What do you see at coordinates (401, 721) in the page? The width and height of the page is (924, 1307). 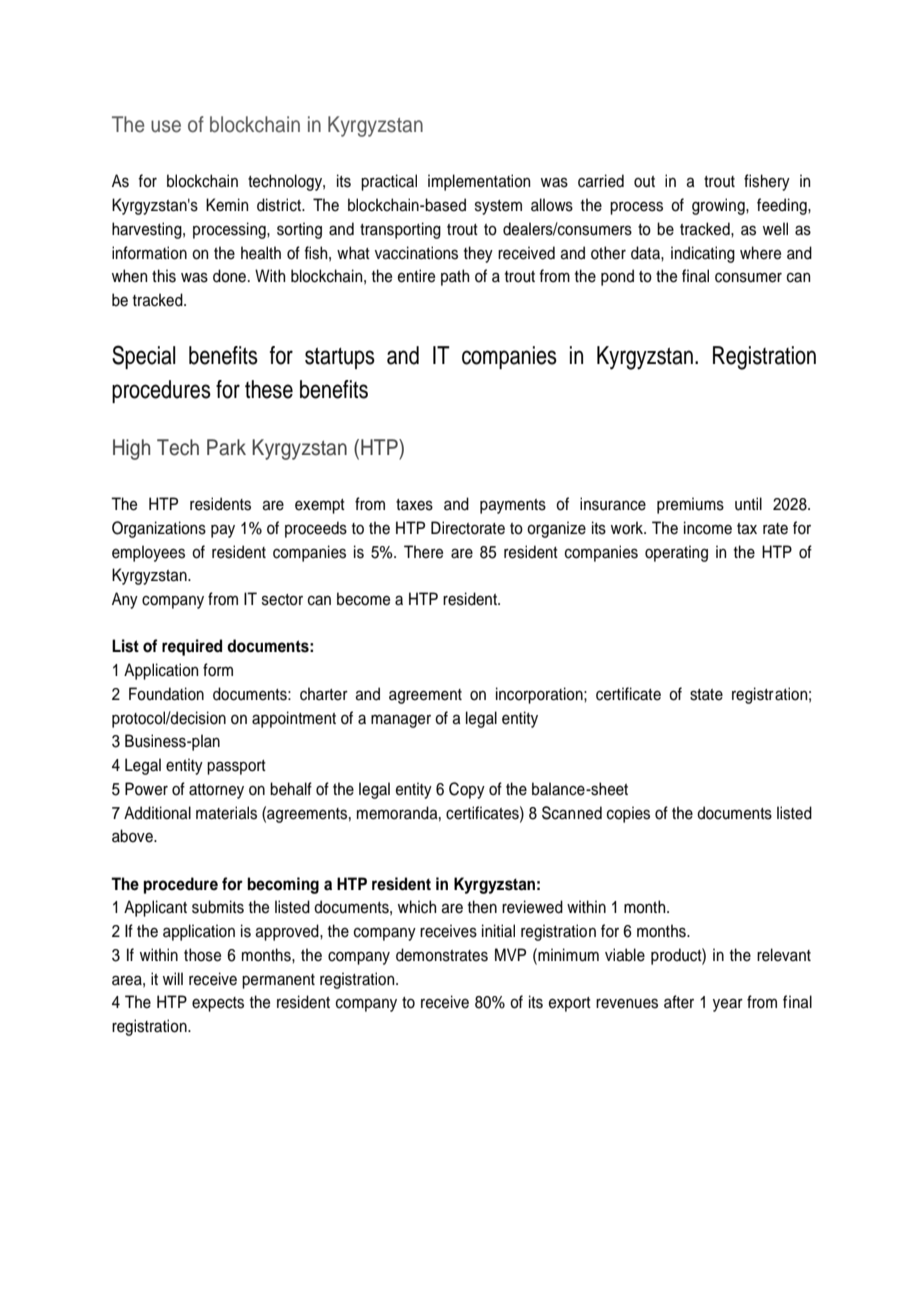 I see `manager` at bounding box center [401, 721].
